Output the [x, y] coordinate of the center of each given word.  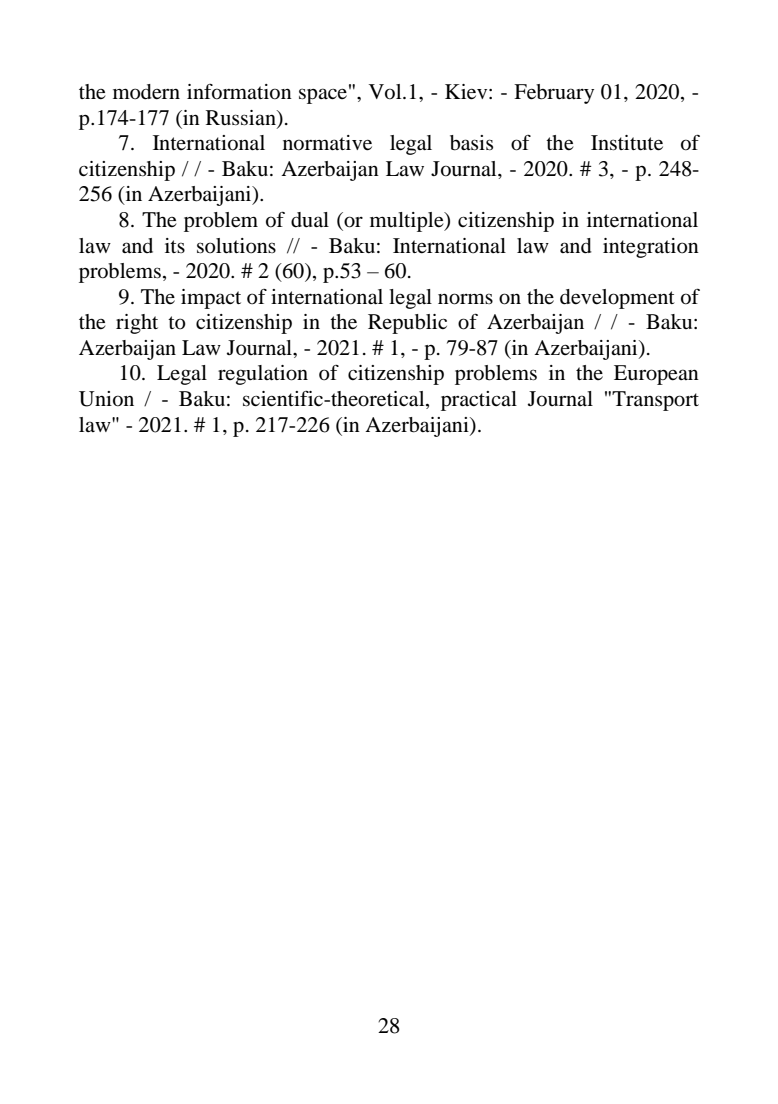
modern [146, 92]
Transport [655, 401]
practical [479, 401]
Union [106, 399]
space [324, 95]
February [554, 94]
